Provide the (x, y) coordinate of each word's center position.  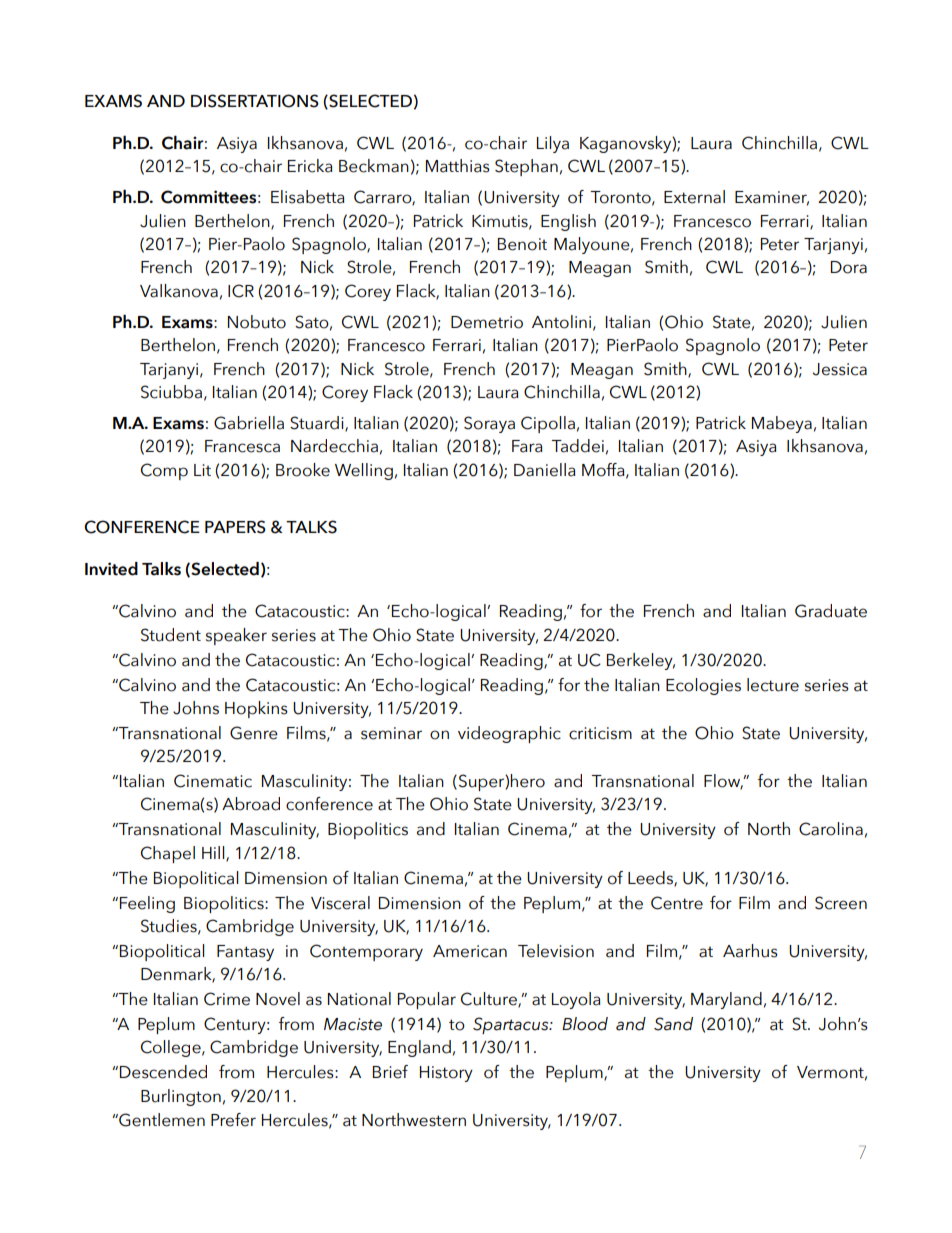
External (694, 197)
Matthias (458, 166)
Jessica (840, 369)
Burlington (181, 1097)
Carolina (831, 829)
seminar (391, 733)
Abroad (251, 804)
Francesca (242, 446)
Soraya (489, 424)
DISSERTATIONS (255, 101)
